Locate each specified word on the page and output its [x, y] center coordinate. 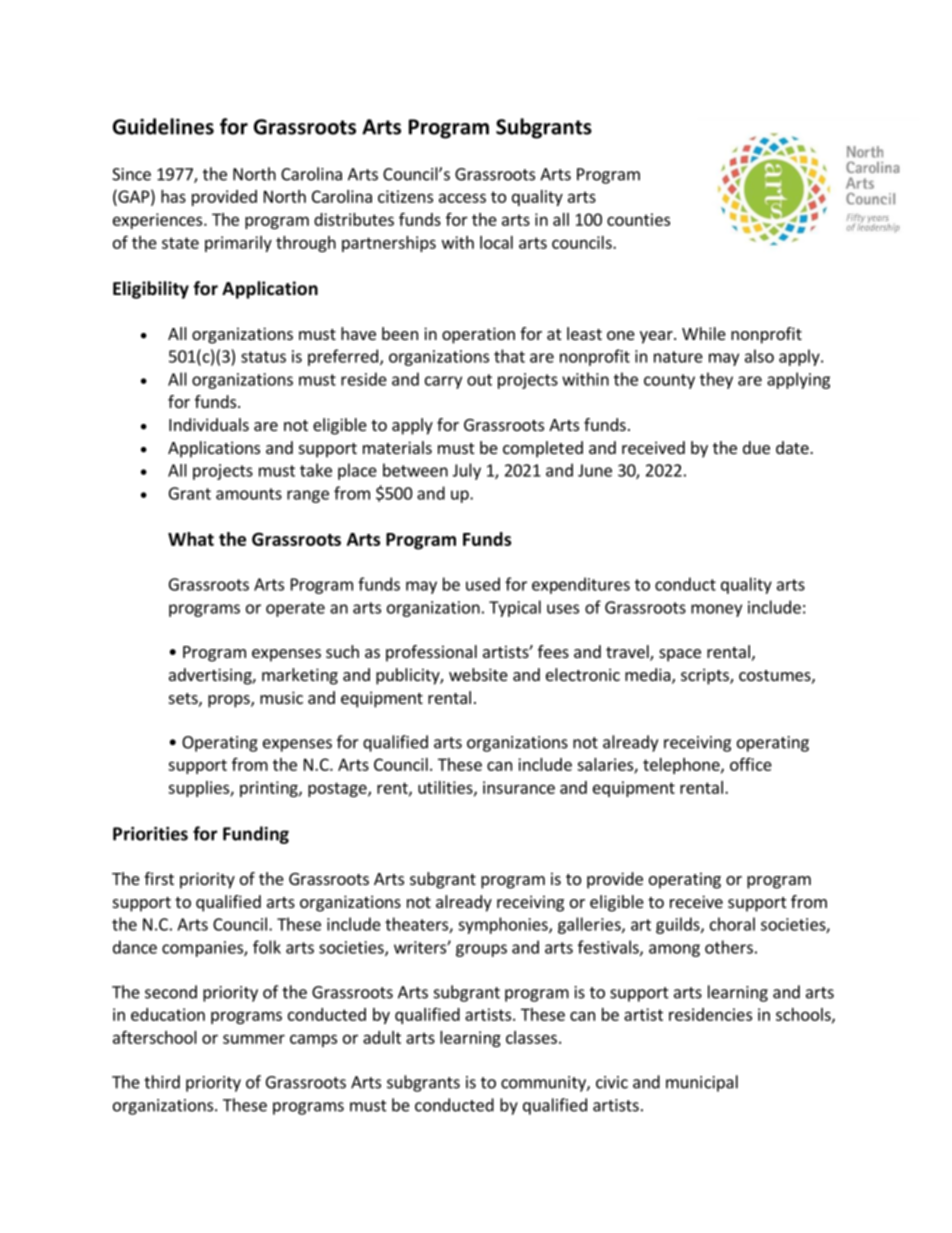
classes [531, 1037]
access [462, 198]
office [751, 764]
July [467, 471]
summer [254, 1039]
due [756, 447]
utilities [446, 788]
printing [270, 789]
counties [638, 219]
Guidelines [163, 126]
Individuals [209, 424]
